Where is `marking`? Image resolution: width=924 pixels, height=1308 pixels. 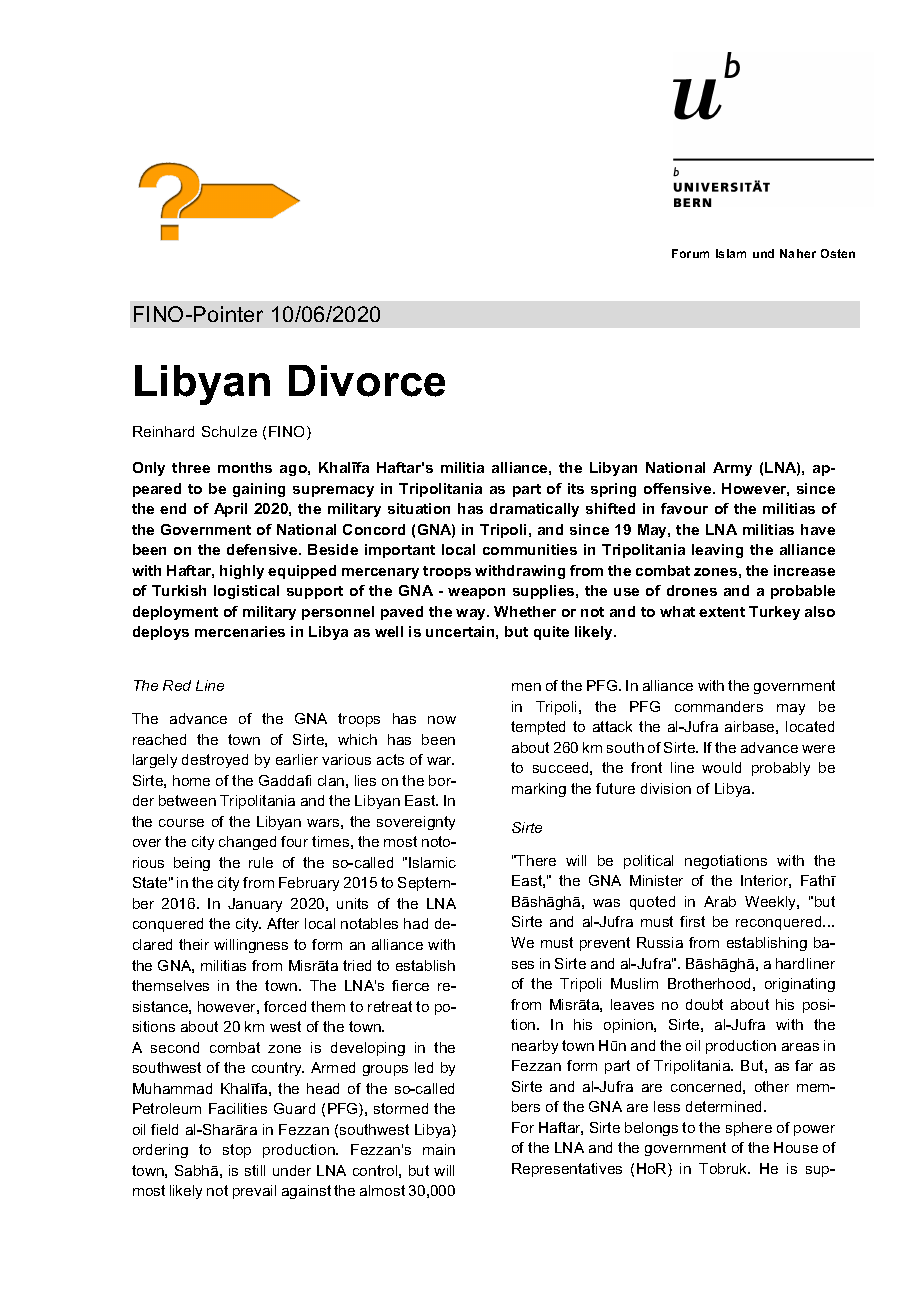
marking is located at coordinates (539, 790).
